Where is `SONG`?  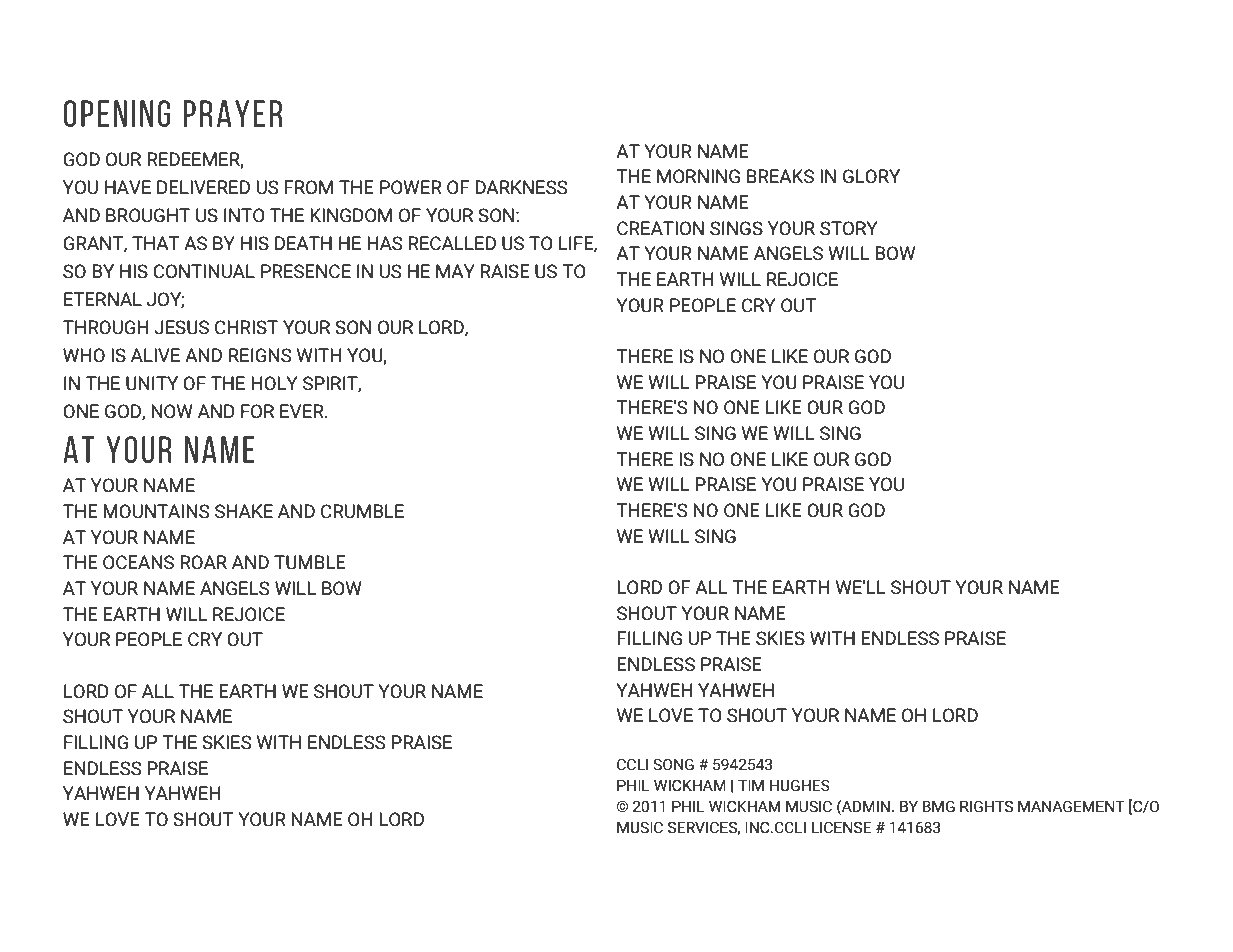 SONG is located at coordinates (673, 765).
